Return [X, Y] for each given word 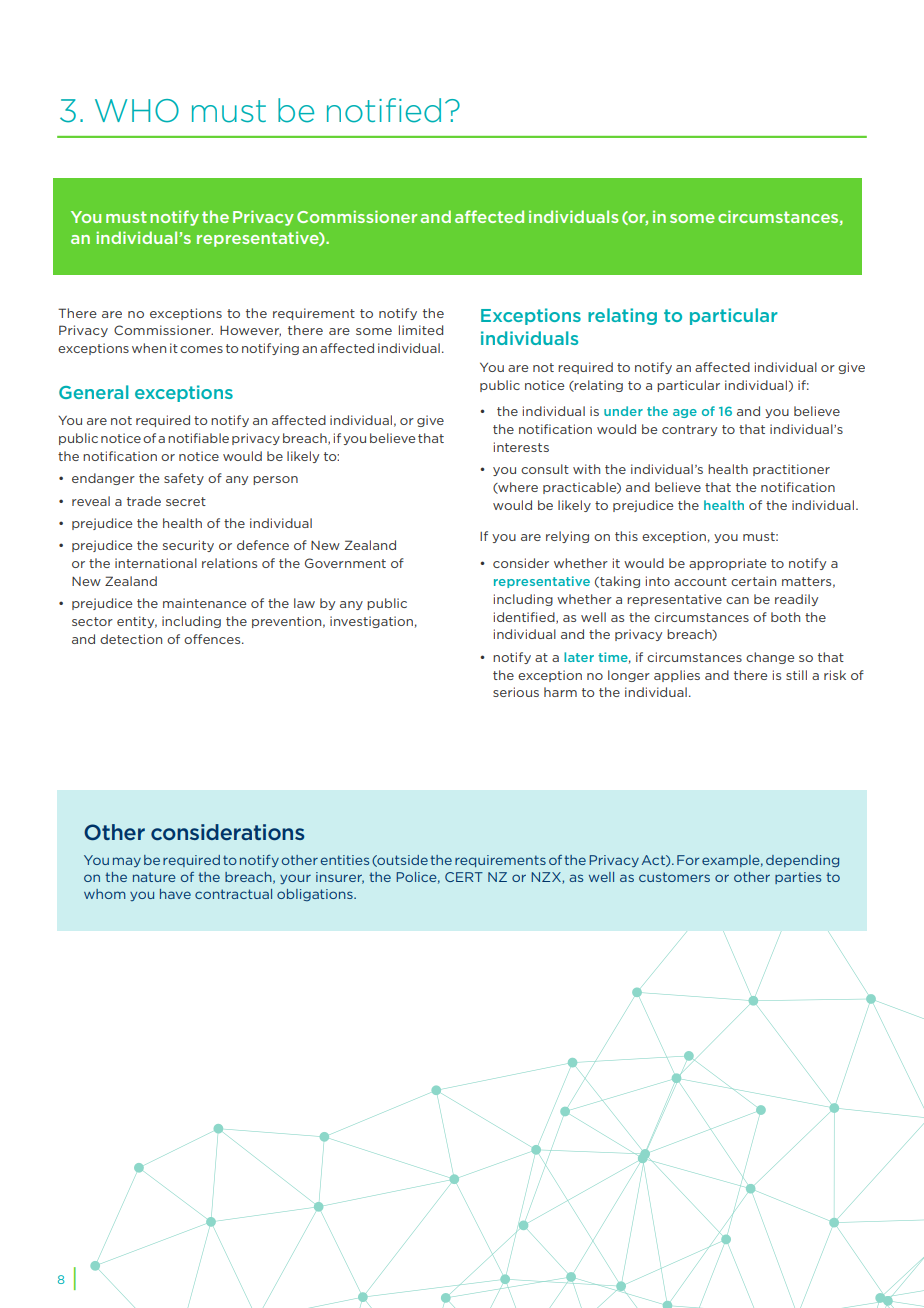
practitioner [791, 470]
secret [186, 501]
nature [154, 877]
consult [545, 469]
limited [421, 330]
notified [384, 110]
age [685, 413]
